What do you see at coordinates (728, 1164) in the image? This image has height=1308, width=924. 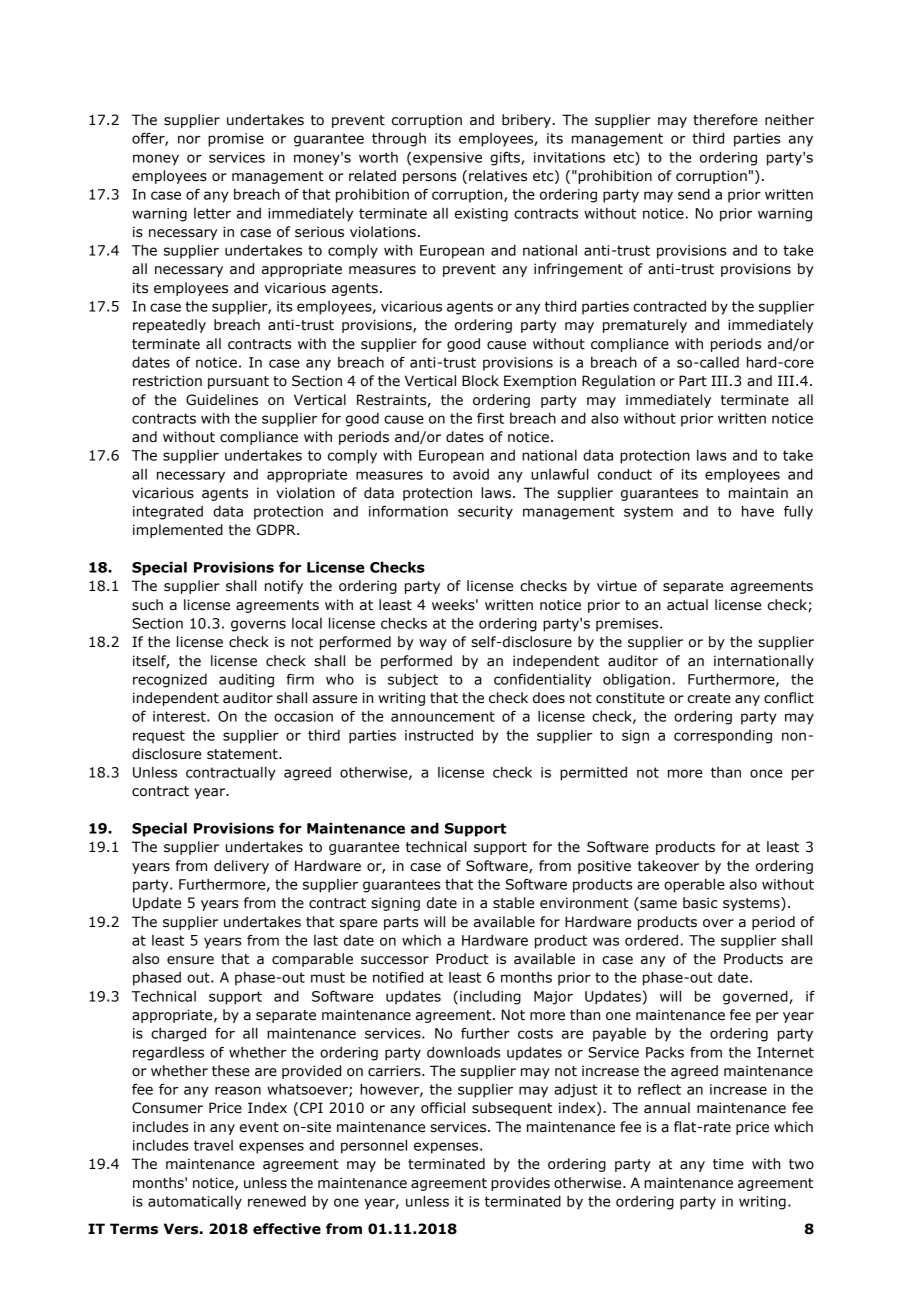 I see `time` at bounding box center [728, 1164].
